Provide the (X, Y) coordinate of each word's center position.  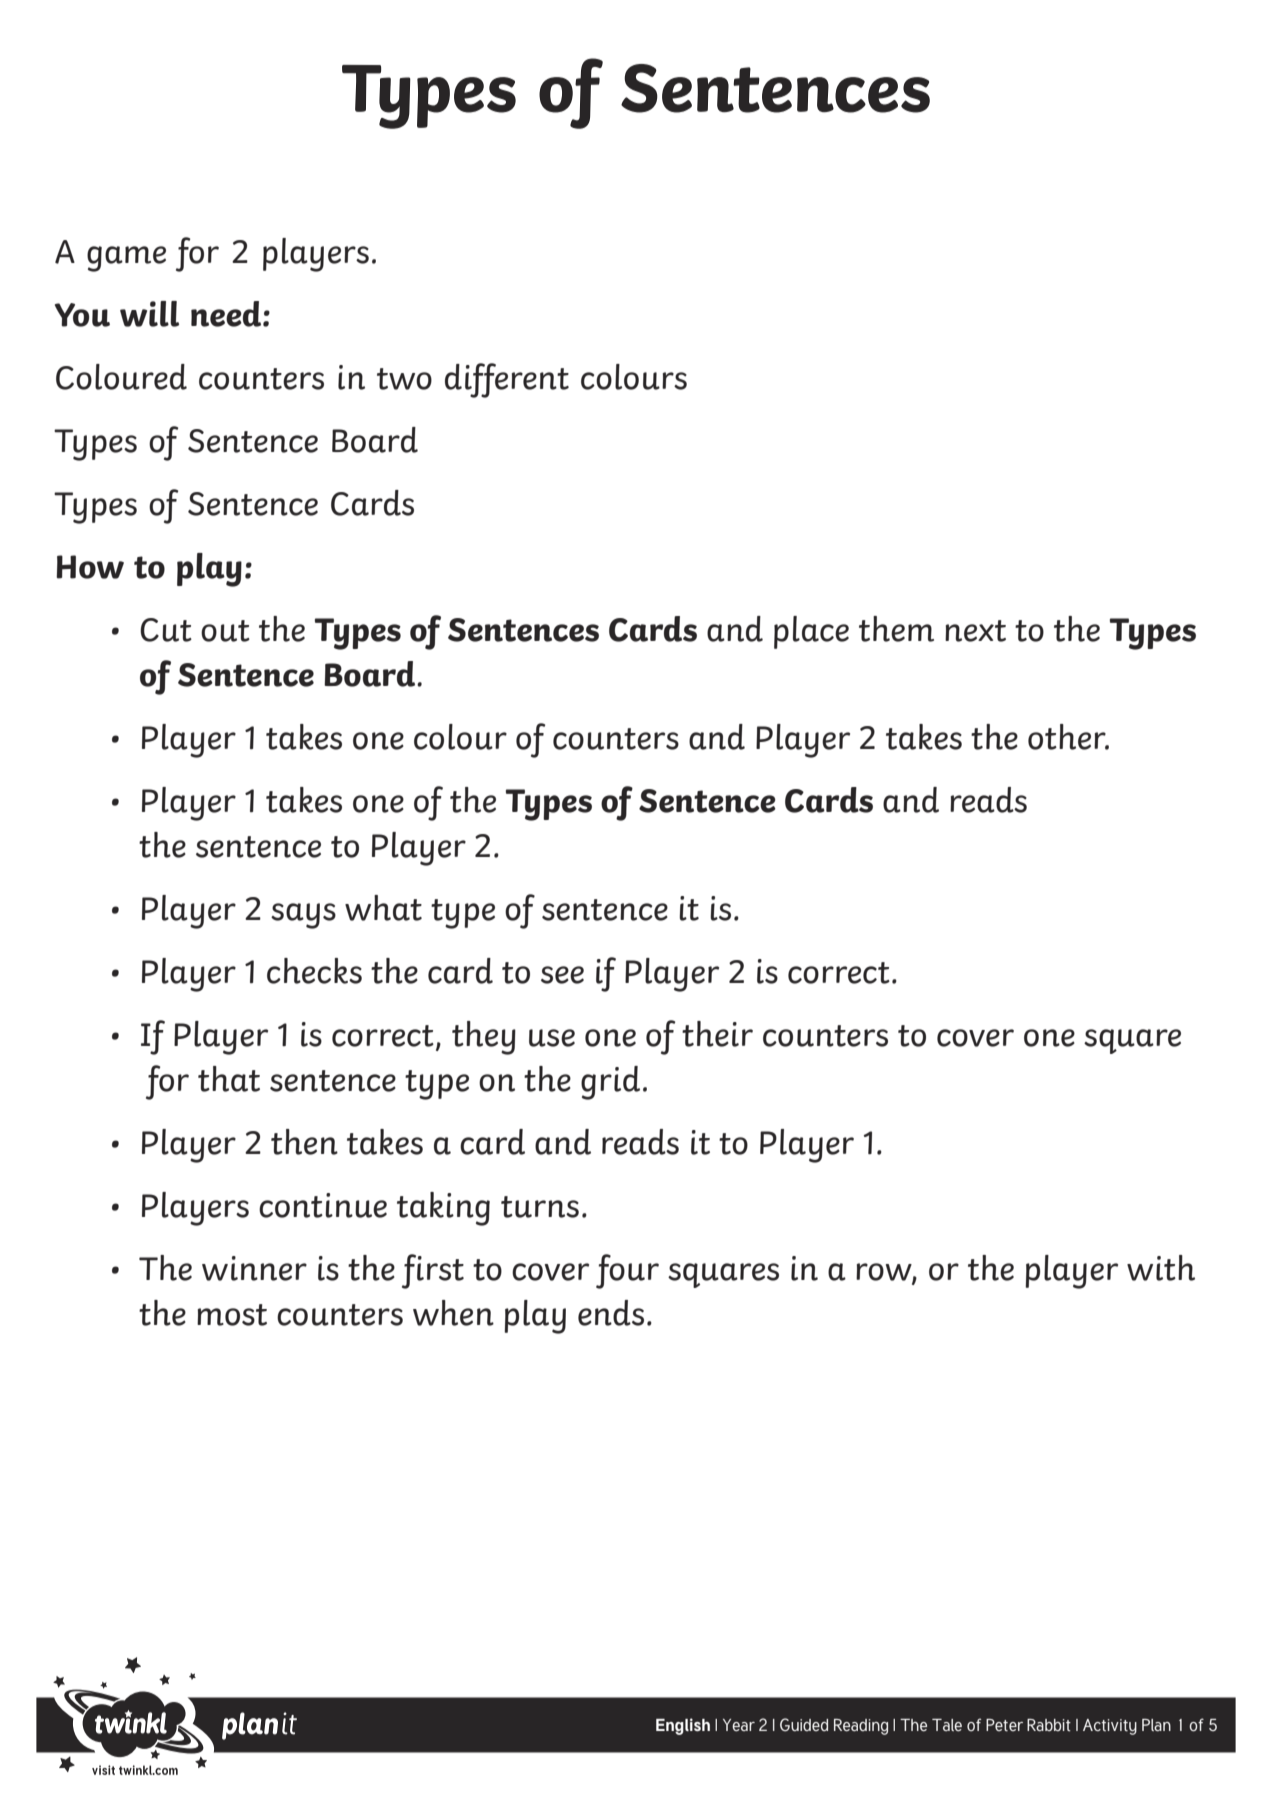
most (232, 1315)
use (552, 1038)
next (975, 631)
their (717, 1034)
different (507, 380)
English (683, 1726)
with (1161, 1268)
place (811, 632)
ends (611, 1313)
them (896, 629)
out (225, 631)
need (227, 314)
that (229, 1079)
